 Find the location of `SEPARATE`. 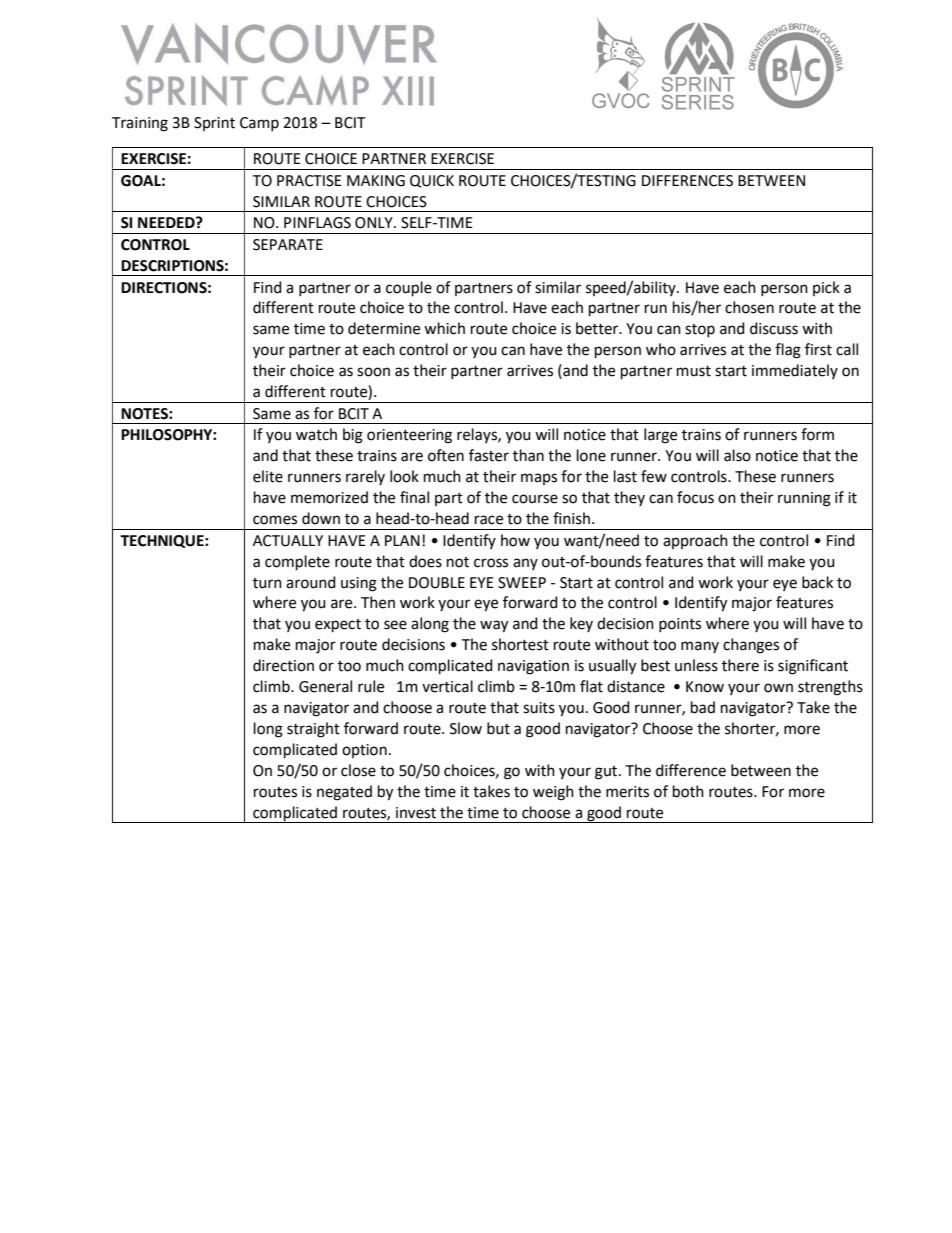

SEPARATE is located at coordinates (288, 245).
